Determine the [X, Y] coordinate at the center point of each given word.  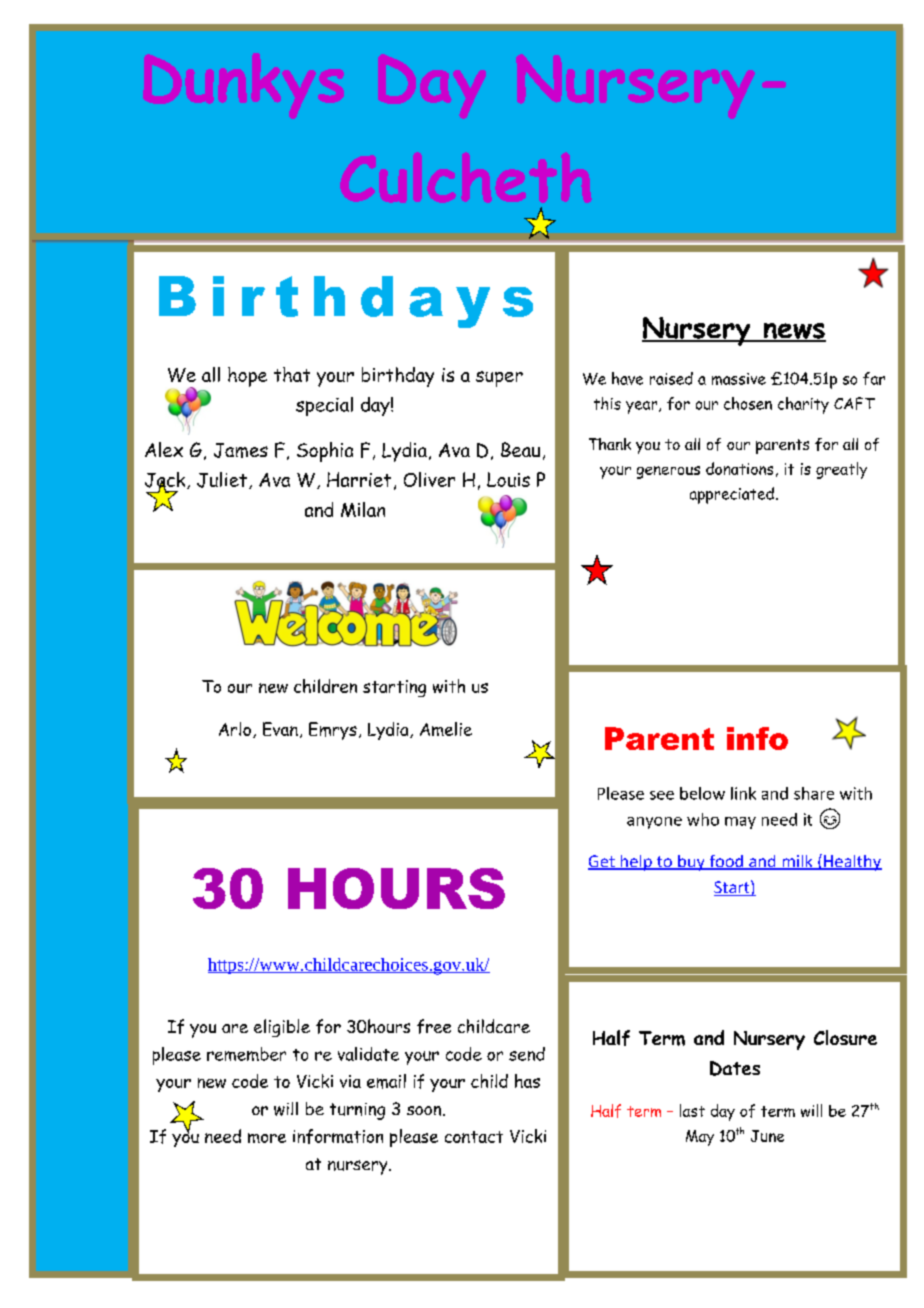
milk [797, 862]
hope [247, 377]
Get [602, 862]
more [267, 1138]
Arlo [235, 729]
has [527, 1081]
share [814, 793]
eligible [282, 1028]
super [499, 379]
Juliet [222, 480]
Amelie [446, 729]
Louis [508, 479]
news [793, 332]
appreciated [732, 495]
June [767, 1136]
